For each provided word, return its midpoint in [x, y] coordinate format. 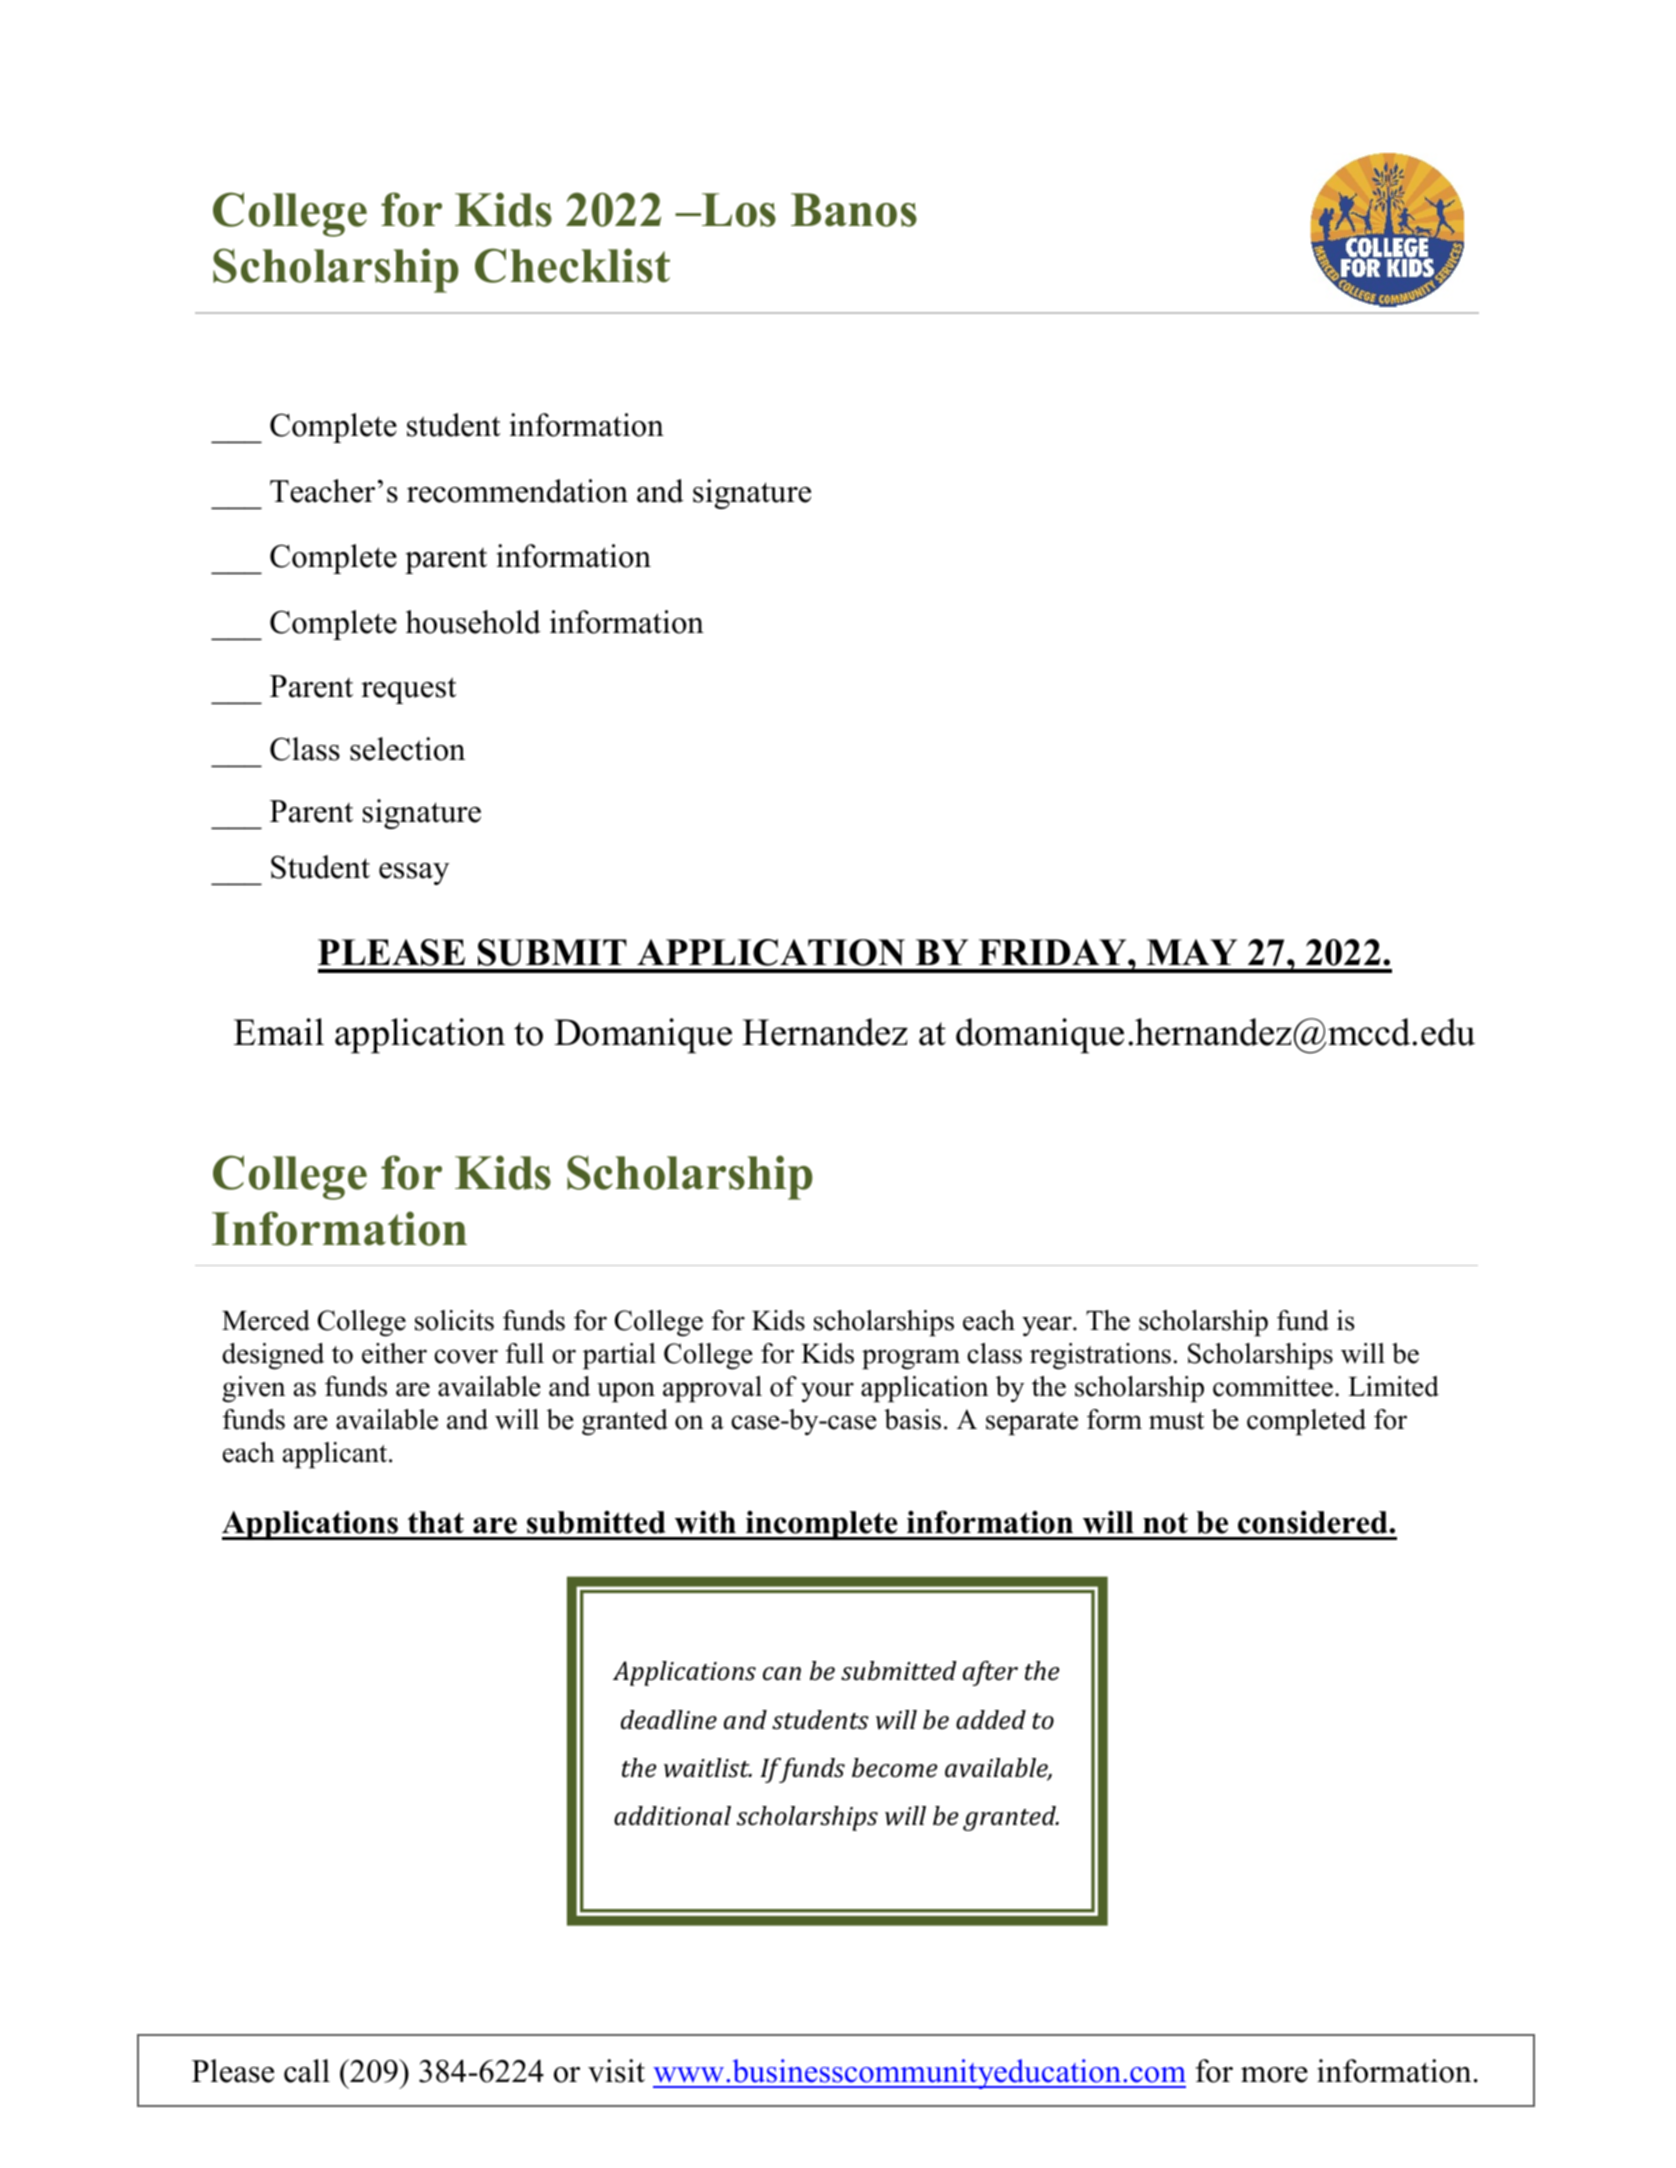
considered [1314, 1522]
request [409, 690]
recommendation [517, 491]
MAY [1192, 952]
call [307, 2071]
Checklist [572, 265]
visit [616, 2071]
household [473, 622]
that [436, 1522]
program [911, 1359]
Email [279, 1032]
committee [1273, 1386]
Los [738, 210]
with [705, 1522]
